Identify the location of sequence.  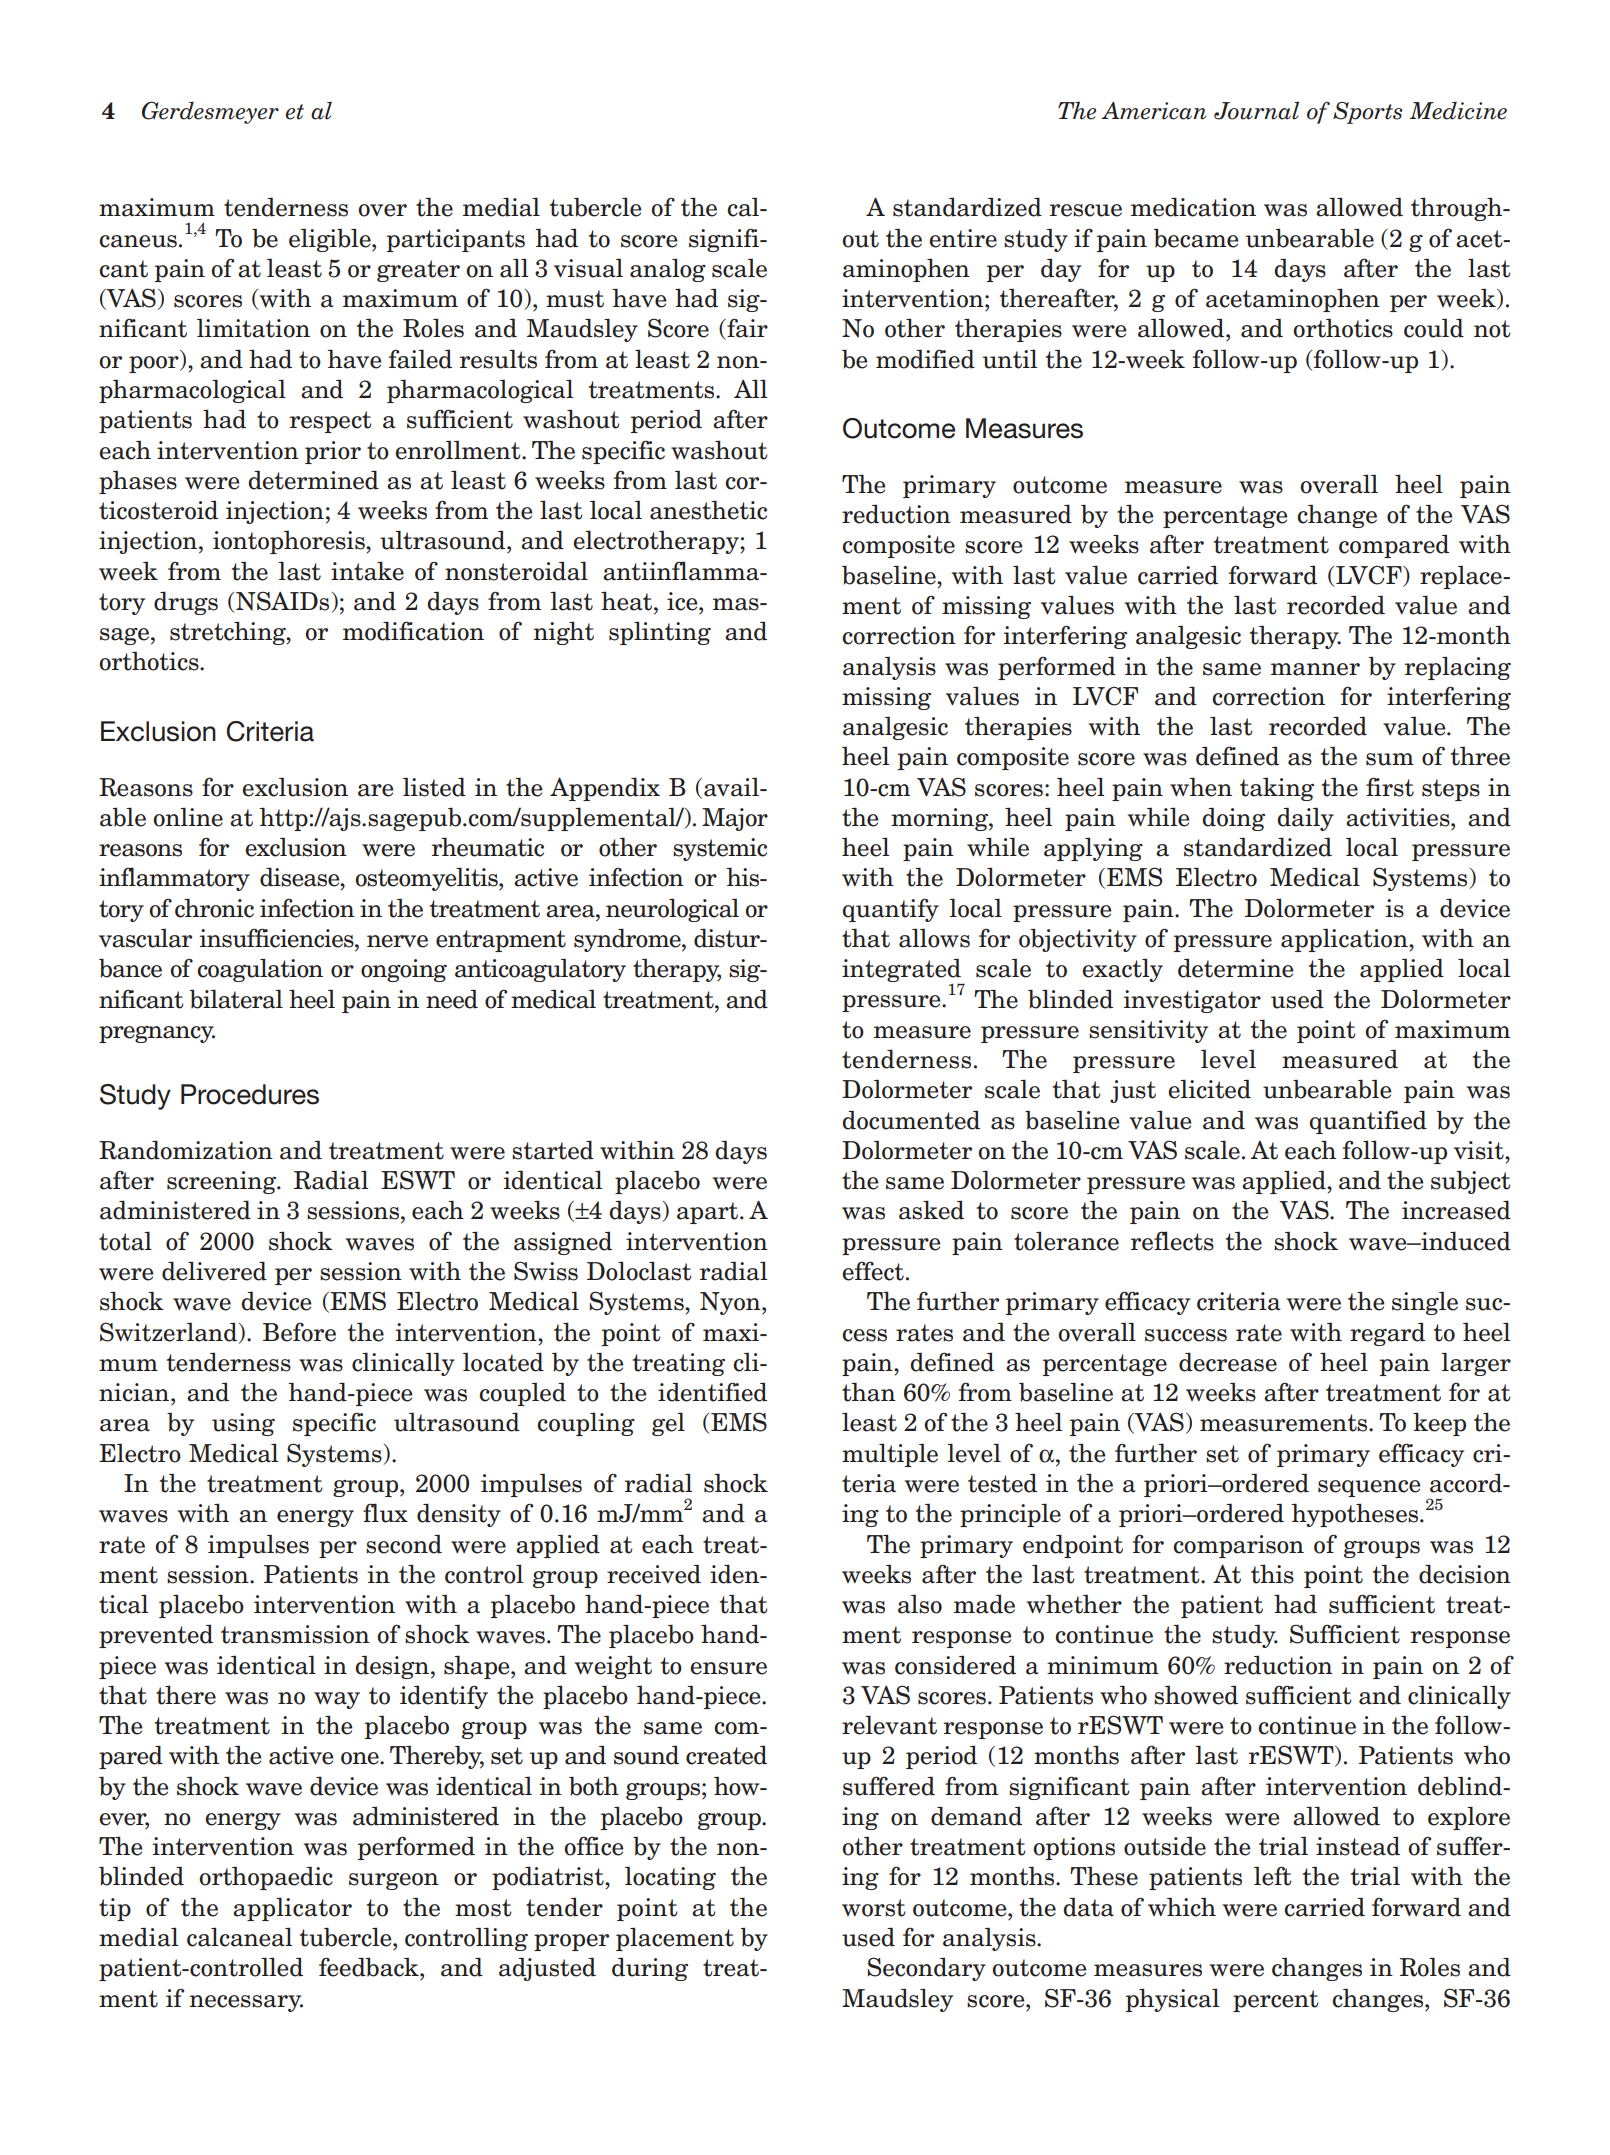
(1369, 1488).
